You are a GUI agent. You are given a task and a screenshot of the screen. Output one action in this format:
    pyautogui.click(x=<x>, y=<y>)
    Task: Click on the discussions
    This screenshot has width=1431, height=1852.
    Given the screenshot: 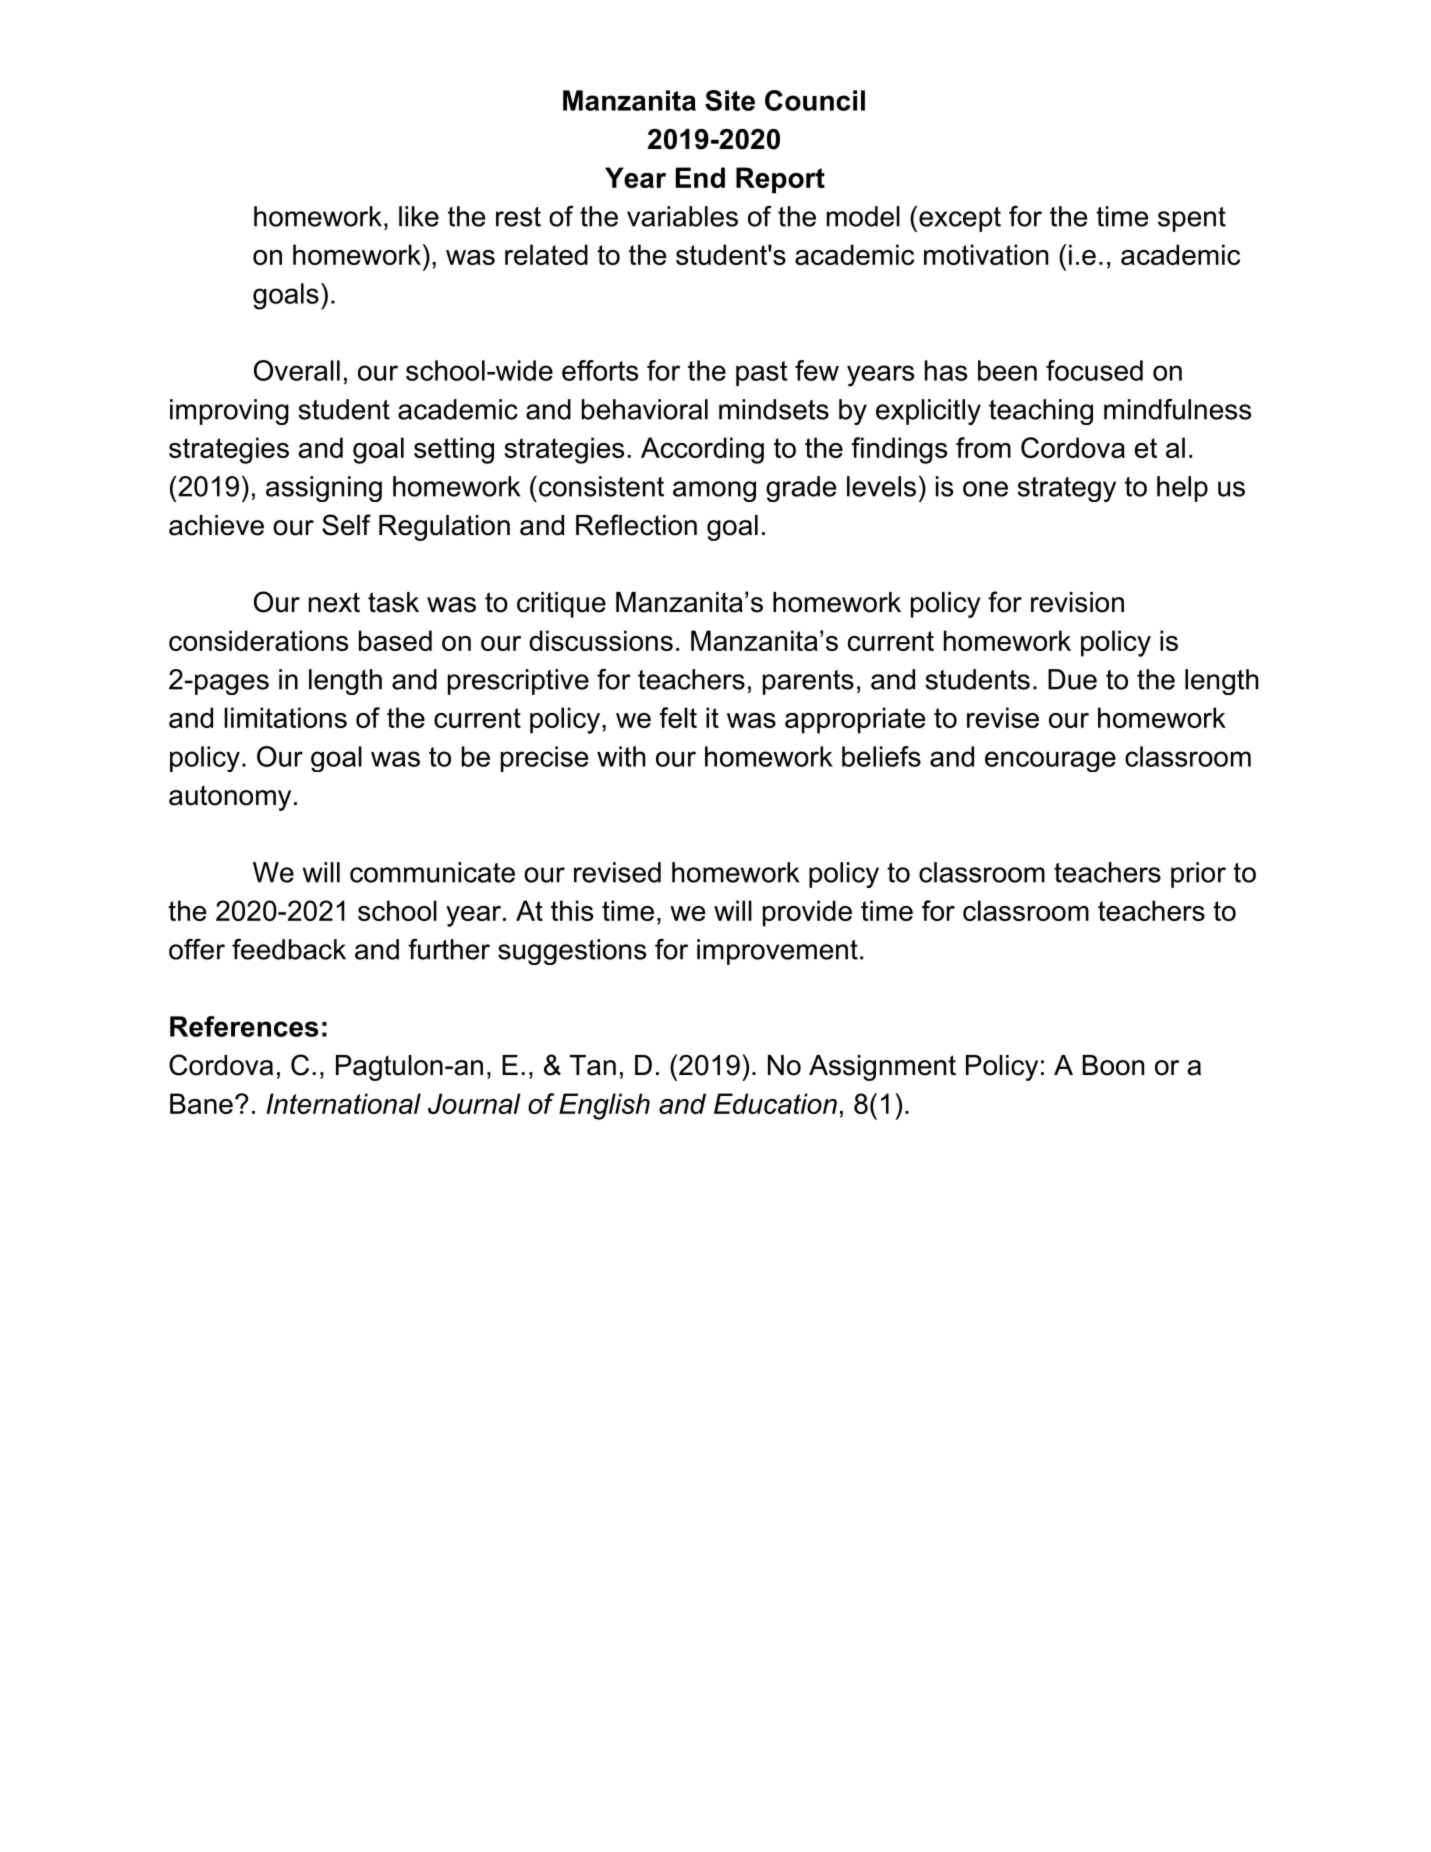 What is the action you would take?
    pyautogui.click(x=601, y=640)
